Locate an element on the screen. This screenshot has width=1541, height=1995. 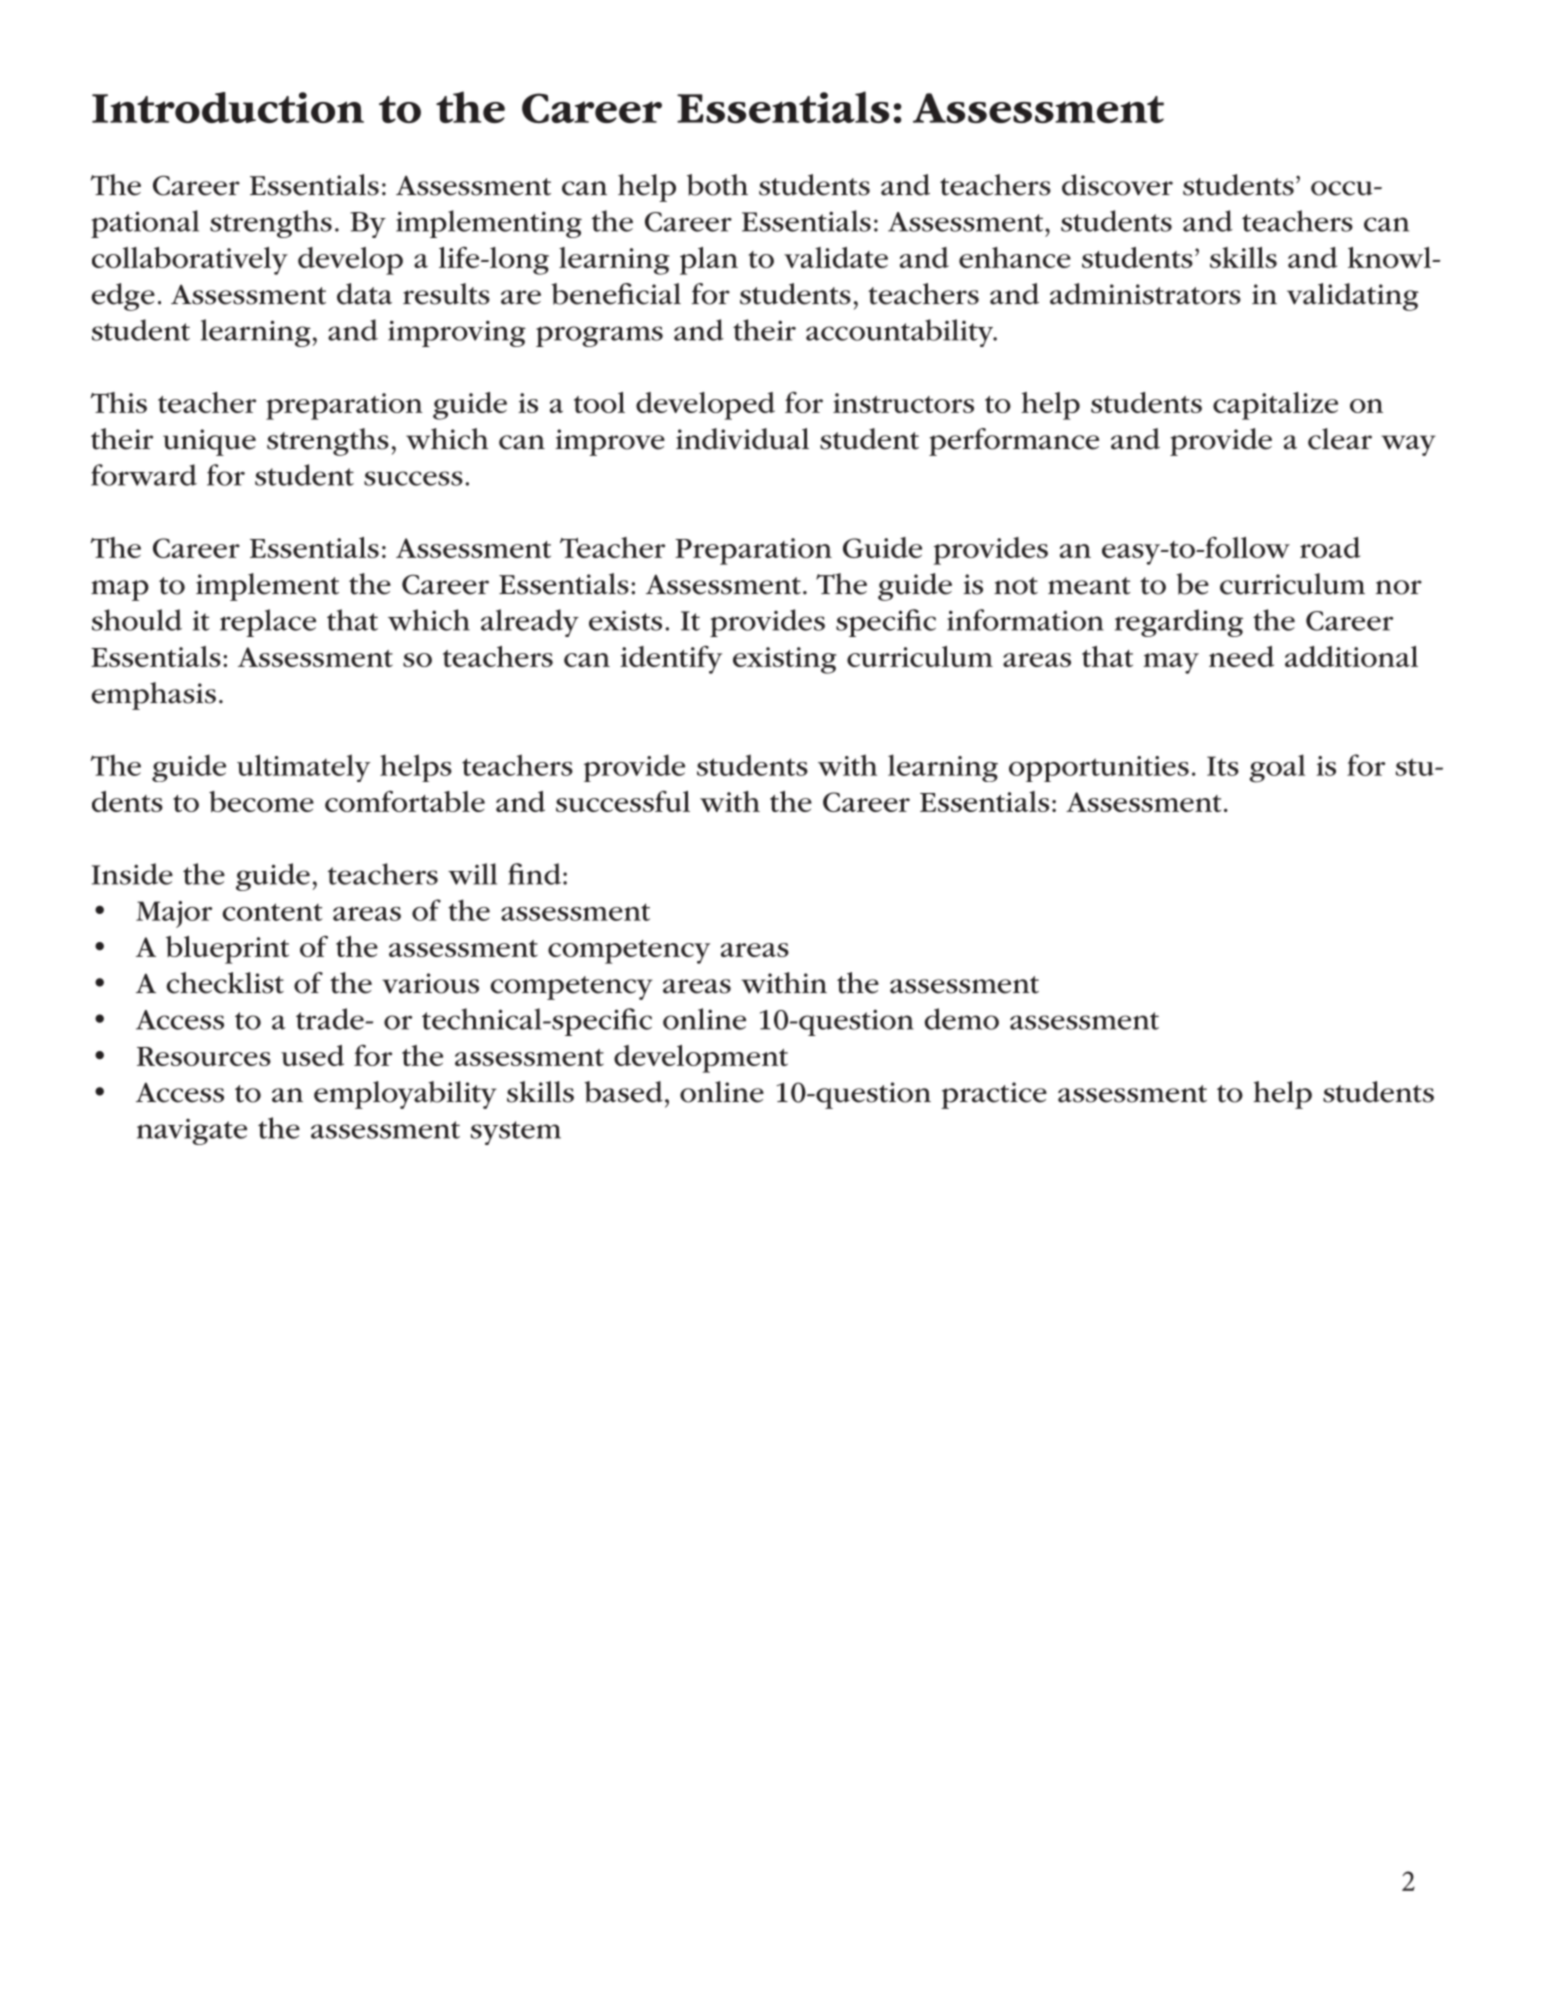
discover is located at coordinates (1117, 185).
